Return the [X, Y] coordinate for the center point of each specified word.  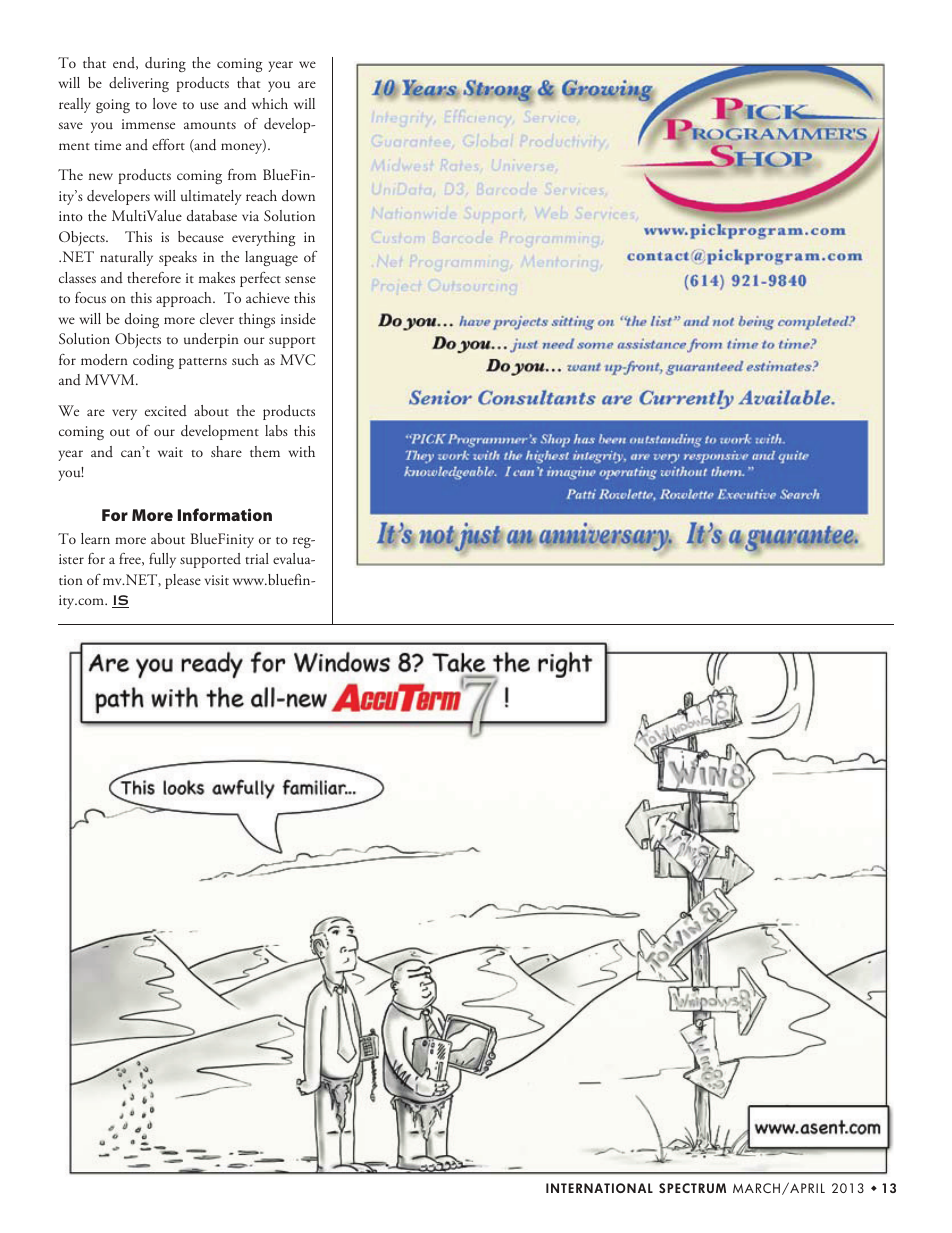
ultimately [211, 197]
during [165, 64]
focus [90, 297]
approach [185, 299]
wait [170, 452]
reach [261, 195]
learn [95, 538]
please [183, 581]
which [270, 103]
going [113, 106]
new [101, 176]
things [257, 320]
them [265, 451]
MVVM [111, 379]
